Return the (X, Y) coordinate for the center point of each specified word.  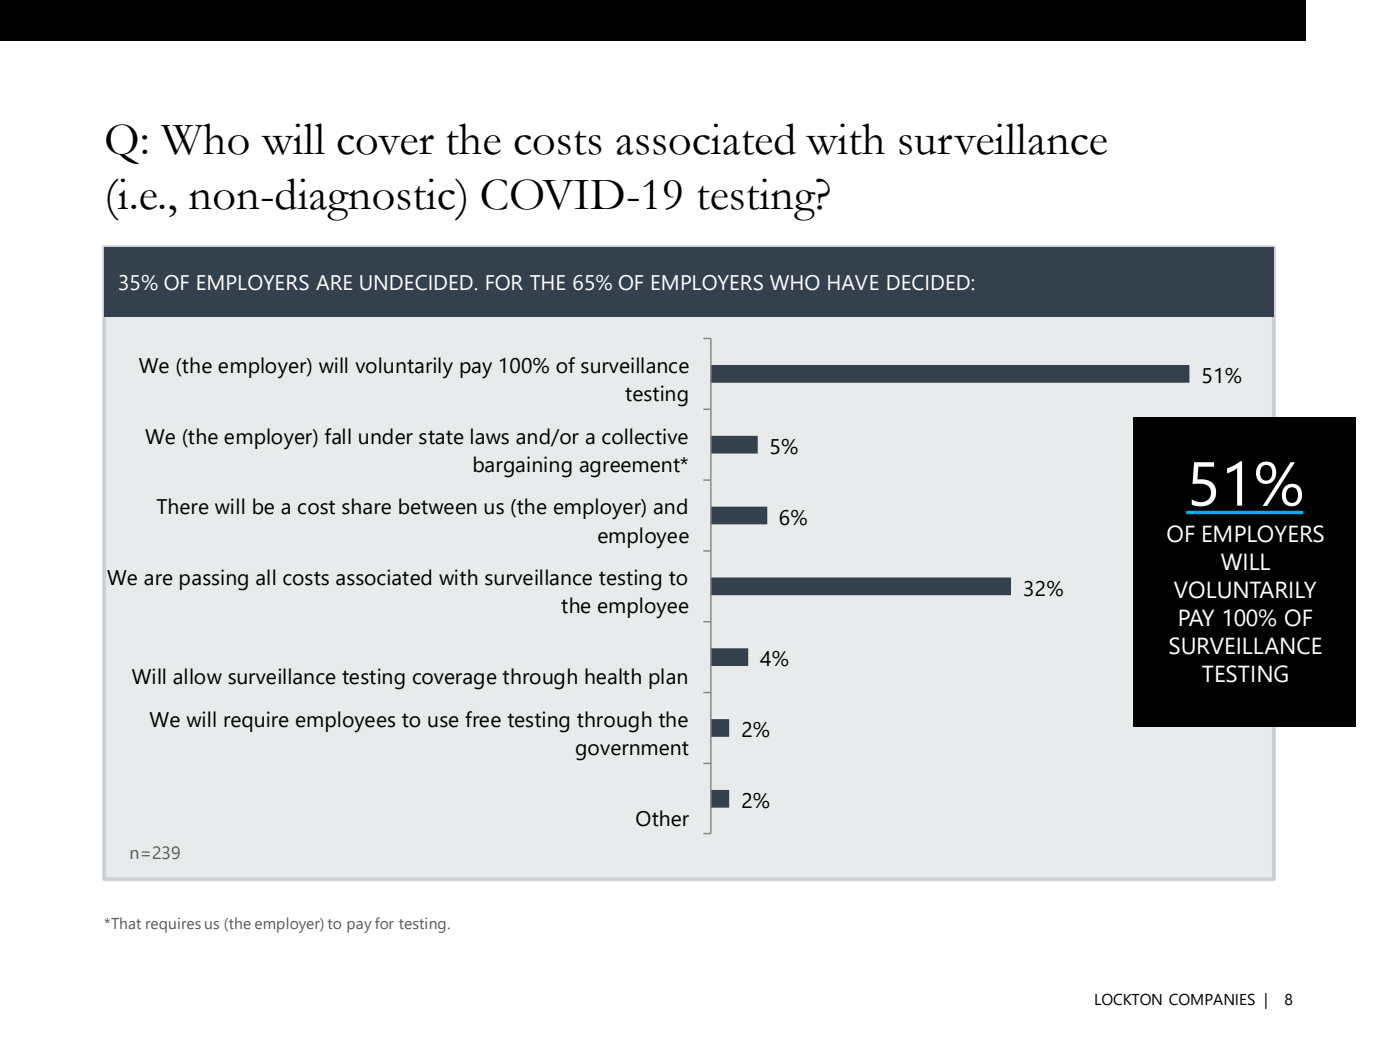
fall (337, 436)
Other (662, 818)
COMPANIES (1212, 999)
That (125, 923)
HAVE (853, 282)
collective (645, 436)
